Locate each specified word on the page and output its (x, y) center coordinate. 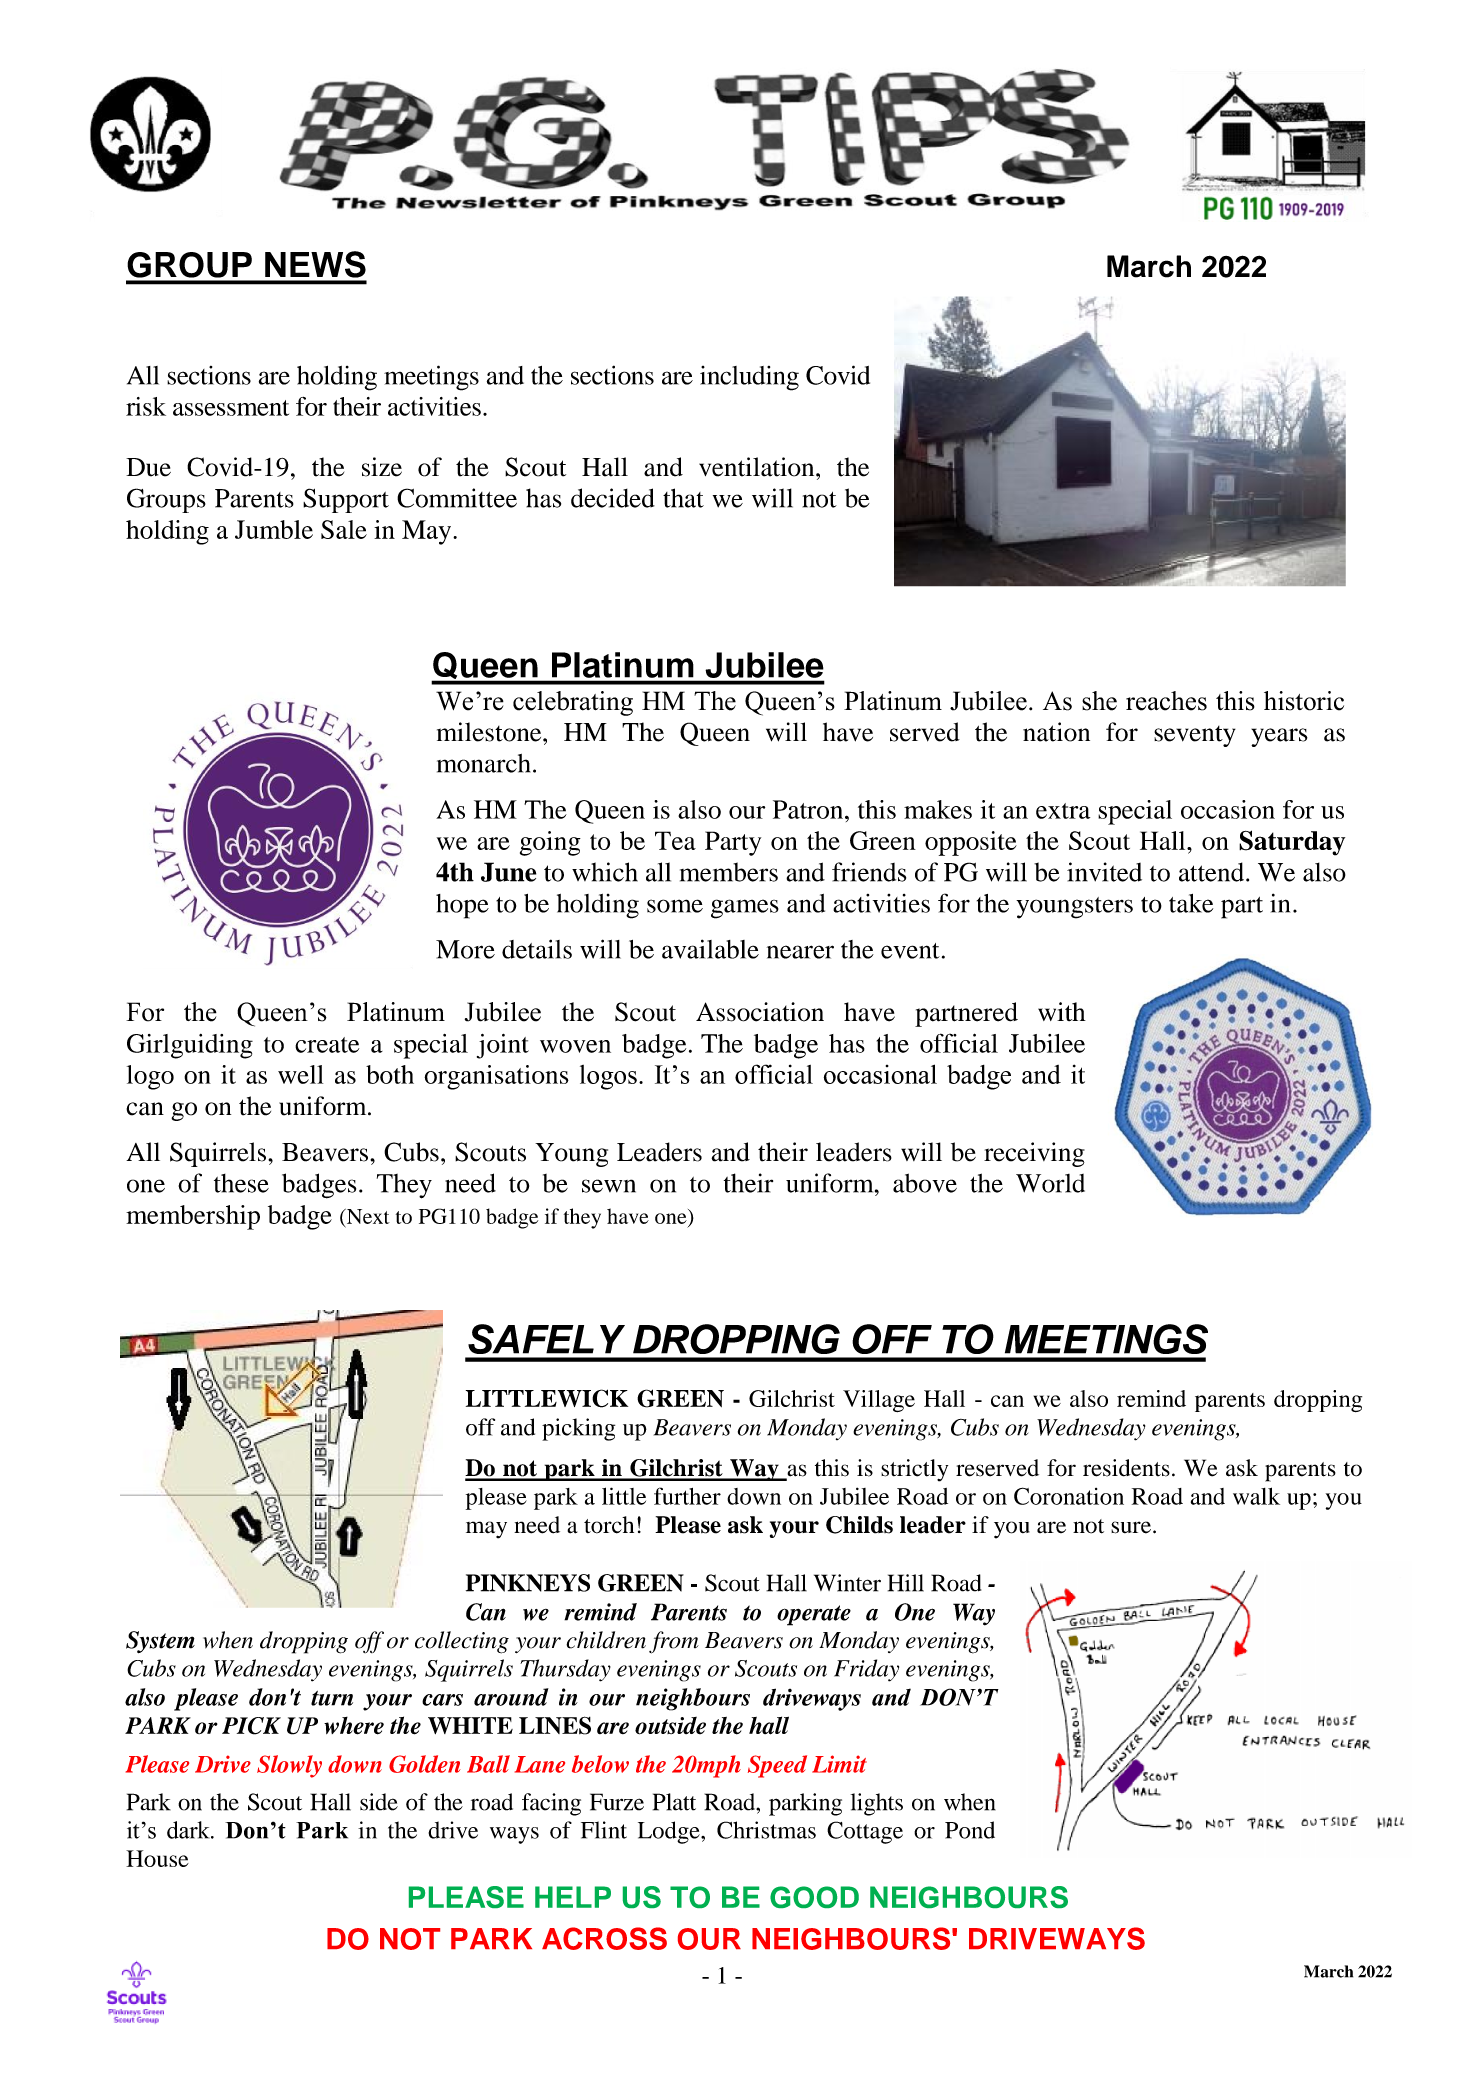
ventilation (758, 467)
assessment (231, 408)
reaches (1166, 701)
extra (1063, 811)
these (241, 1183)
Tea (675, 840)
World (1050, 1183)
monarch (483, 763)
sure (1131, 1527)
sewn (609, 1186)
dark (189, 1830)
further (687, 1496)
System (160, 1642)
